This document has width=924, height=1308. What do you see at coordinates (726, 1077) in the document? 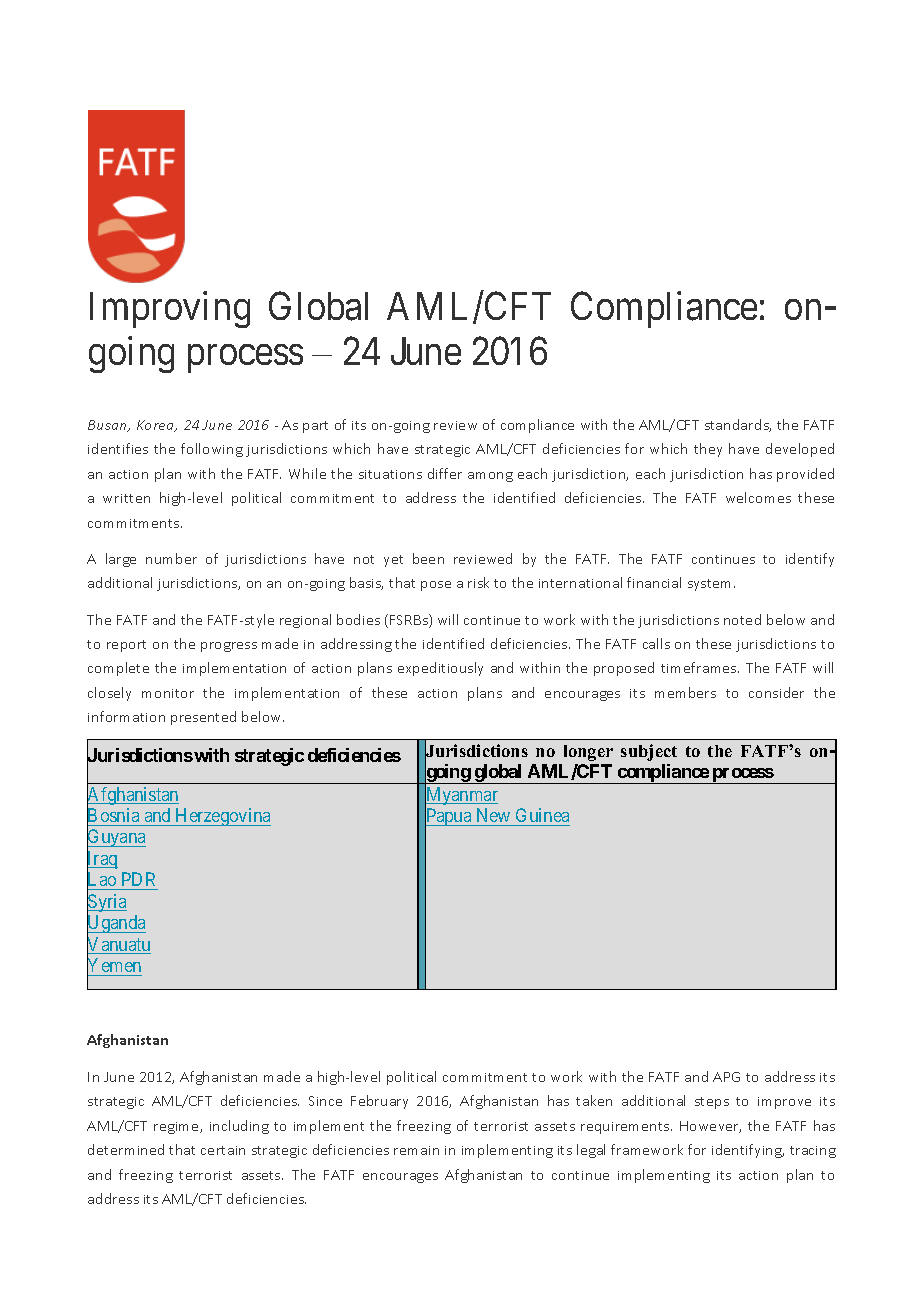
I see `APG` at bounding box center [726, 1077].
